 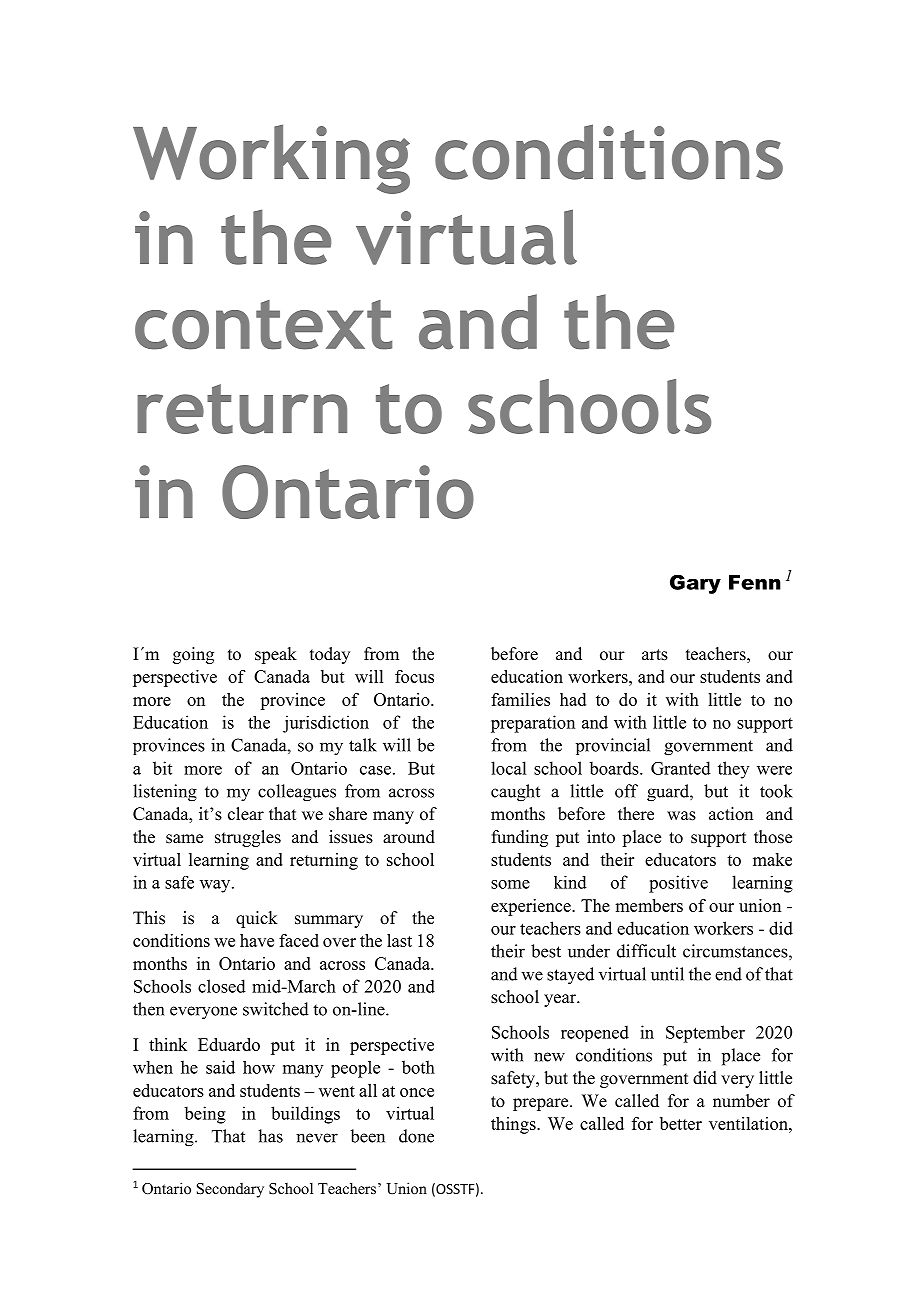 I want to click on families, so click(x=520, y=699).
